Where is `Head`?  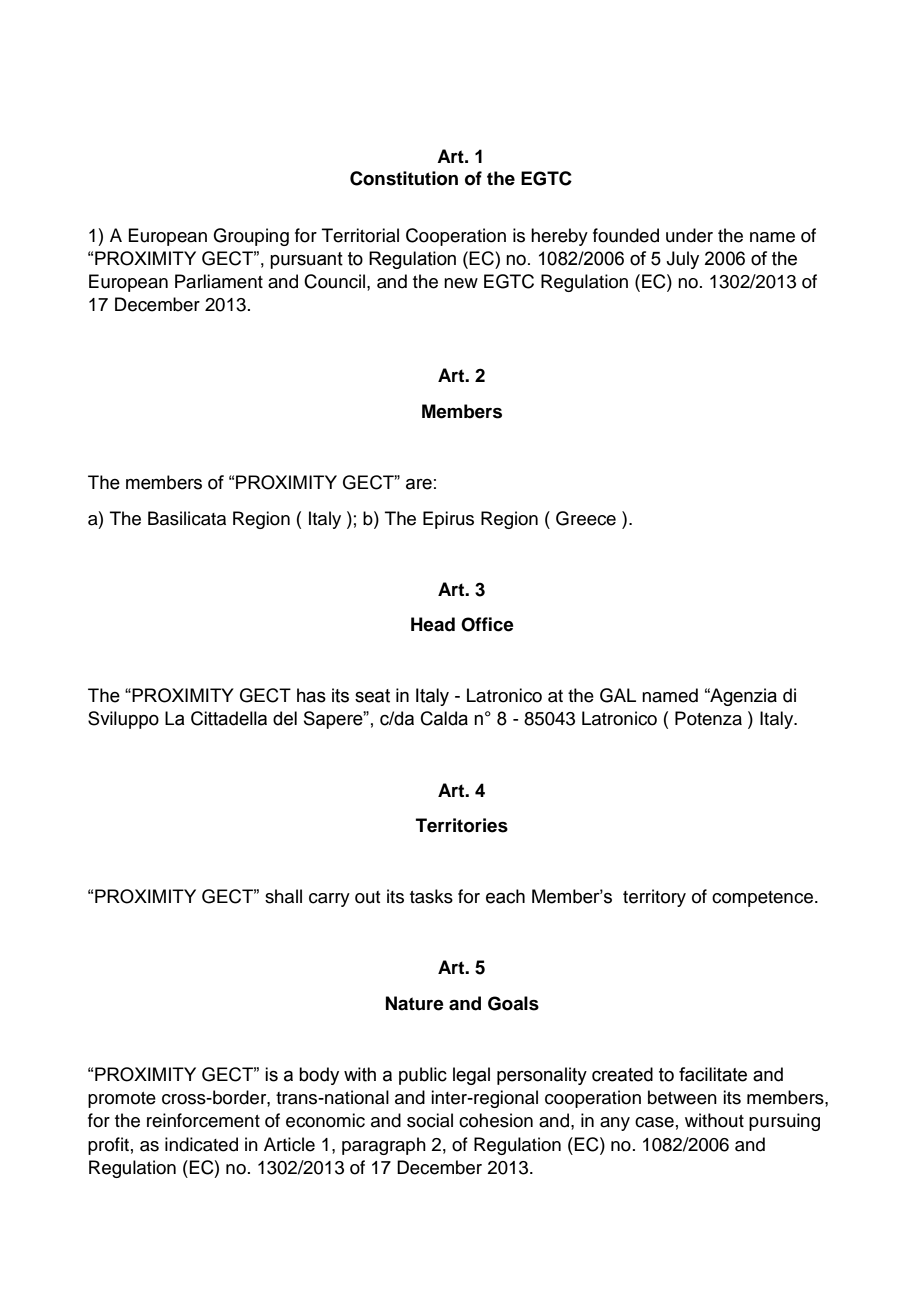
Head is located at coordinates (433, 624).
